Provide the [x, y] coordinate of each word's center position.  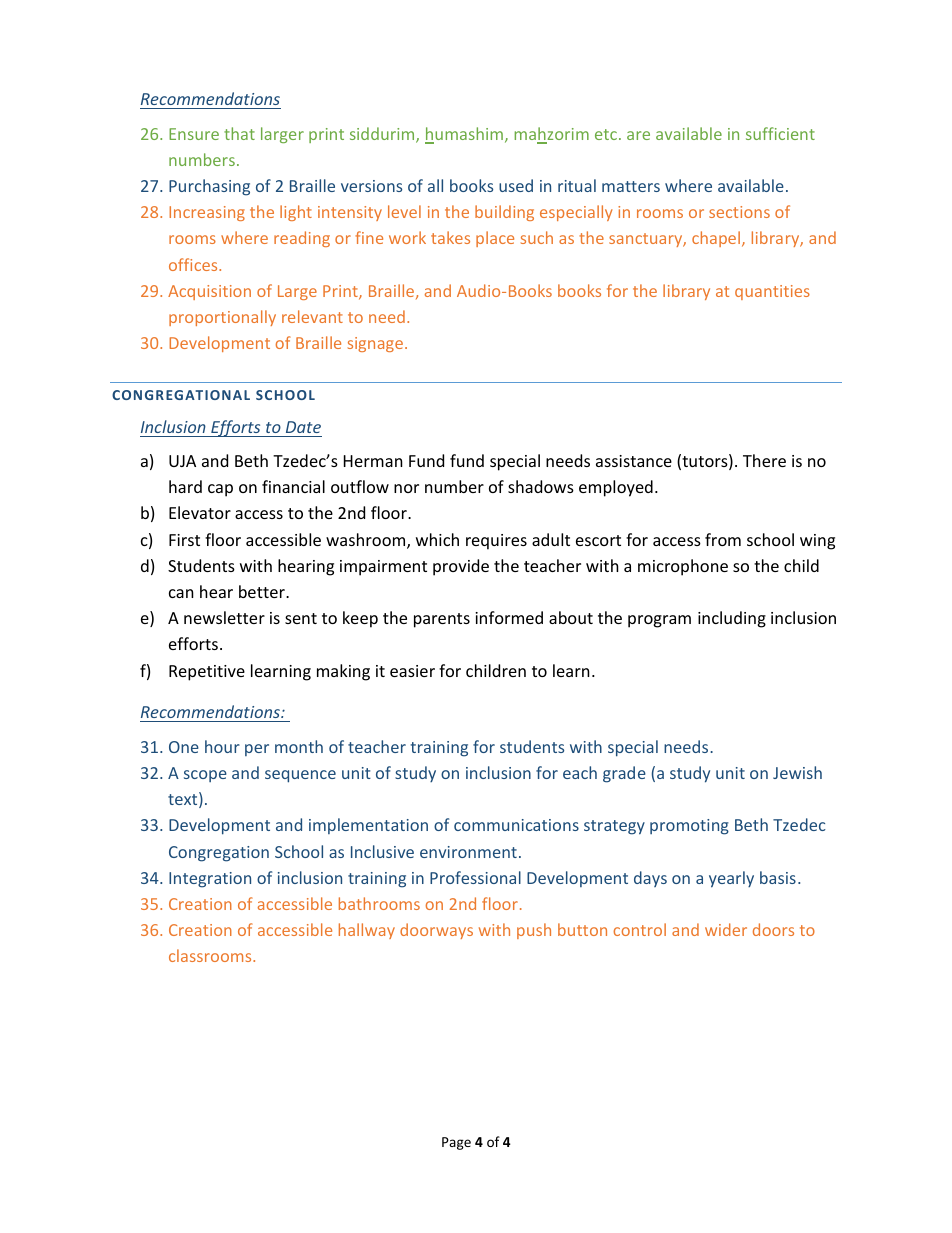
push [534, 931]
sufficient [780, 133]
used [516, 185]
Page [456, 1143]
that [239, 133]
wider [726, 929]
